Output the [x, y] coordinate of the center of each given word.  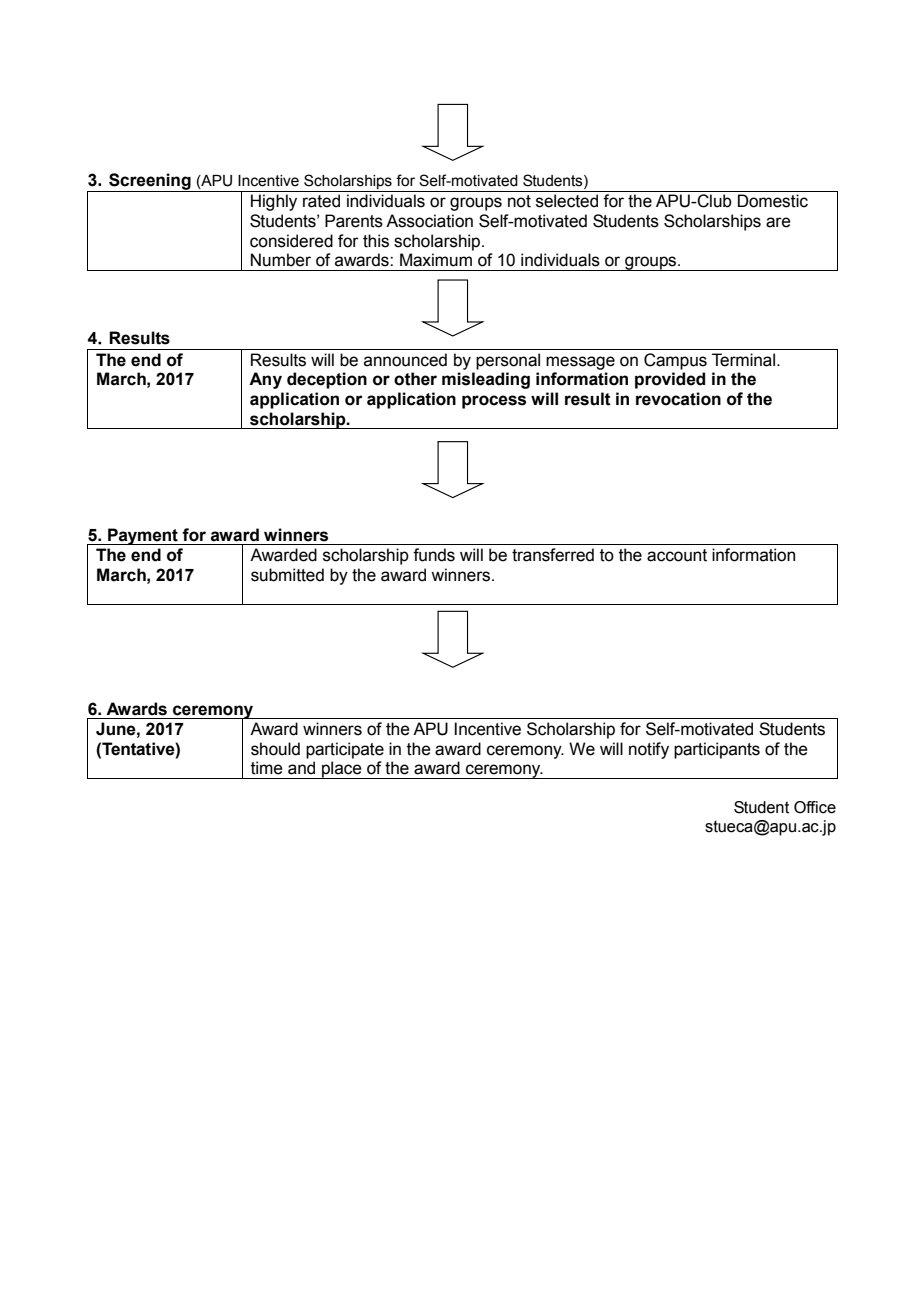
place [342, 770]
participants [717, 750]
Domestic [773, 201]
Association [429, 221]
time [267, 768]
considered [291, 241]
